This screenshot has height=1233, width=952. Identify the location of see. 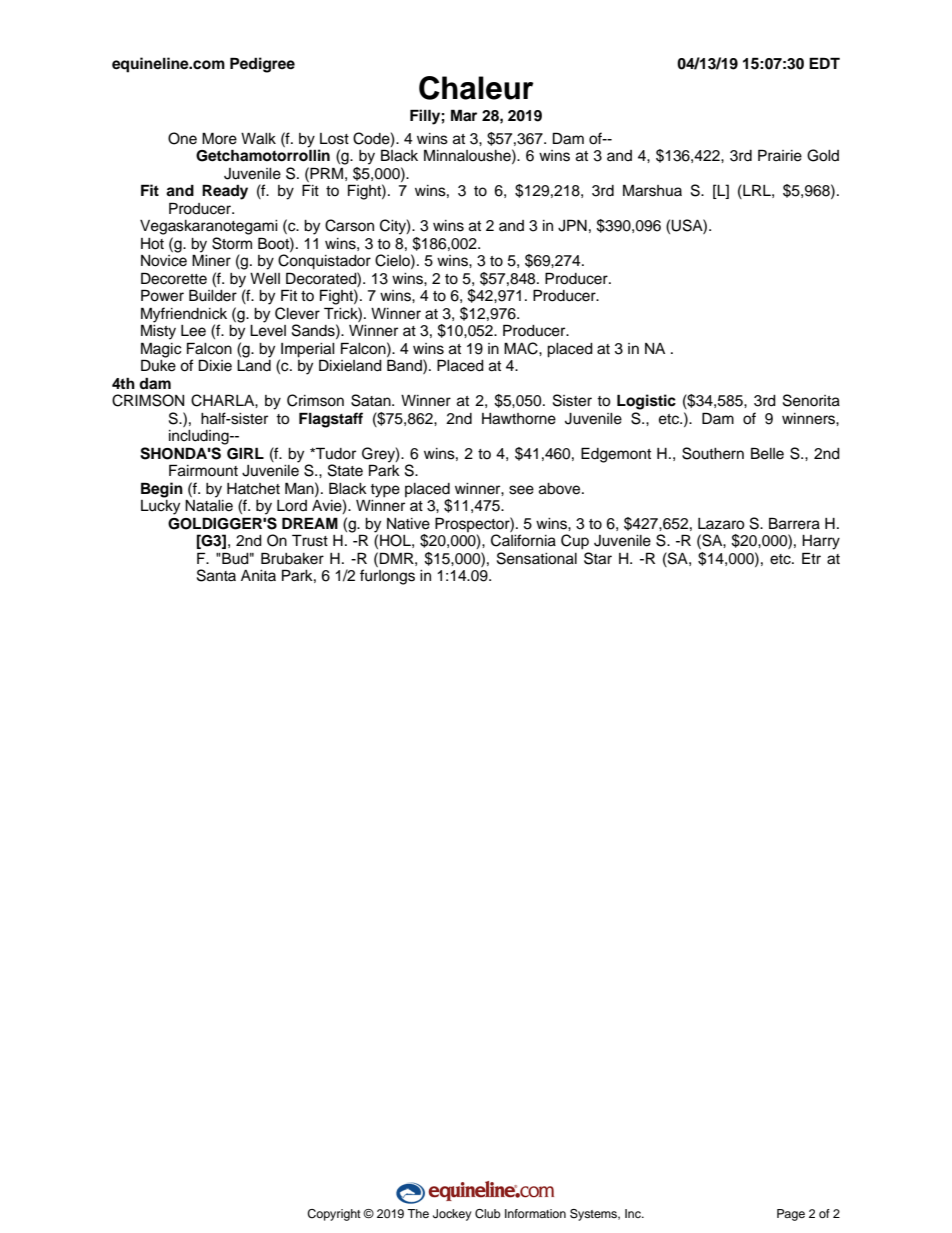
(521, 490).
